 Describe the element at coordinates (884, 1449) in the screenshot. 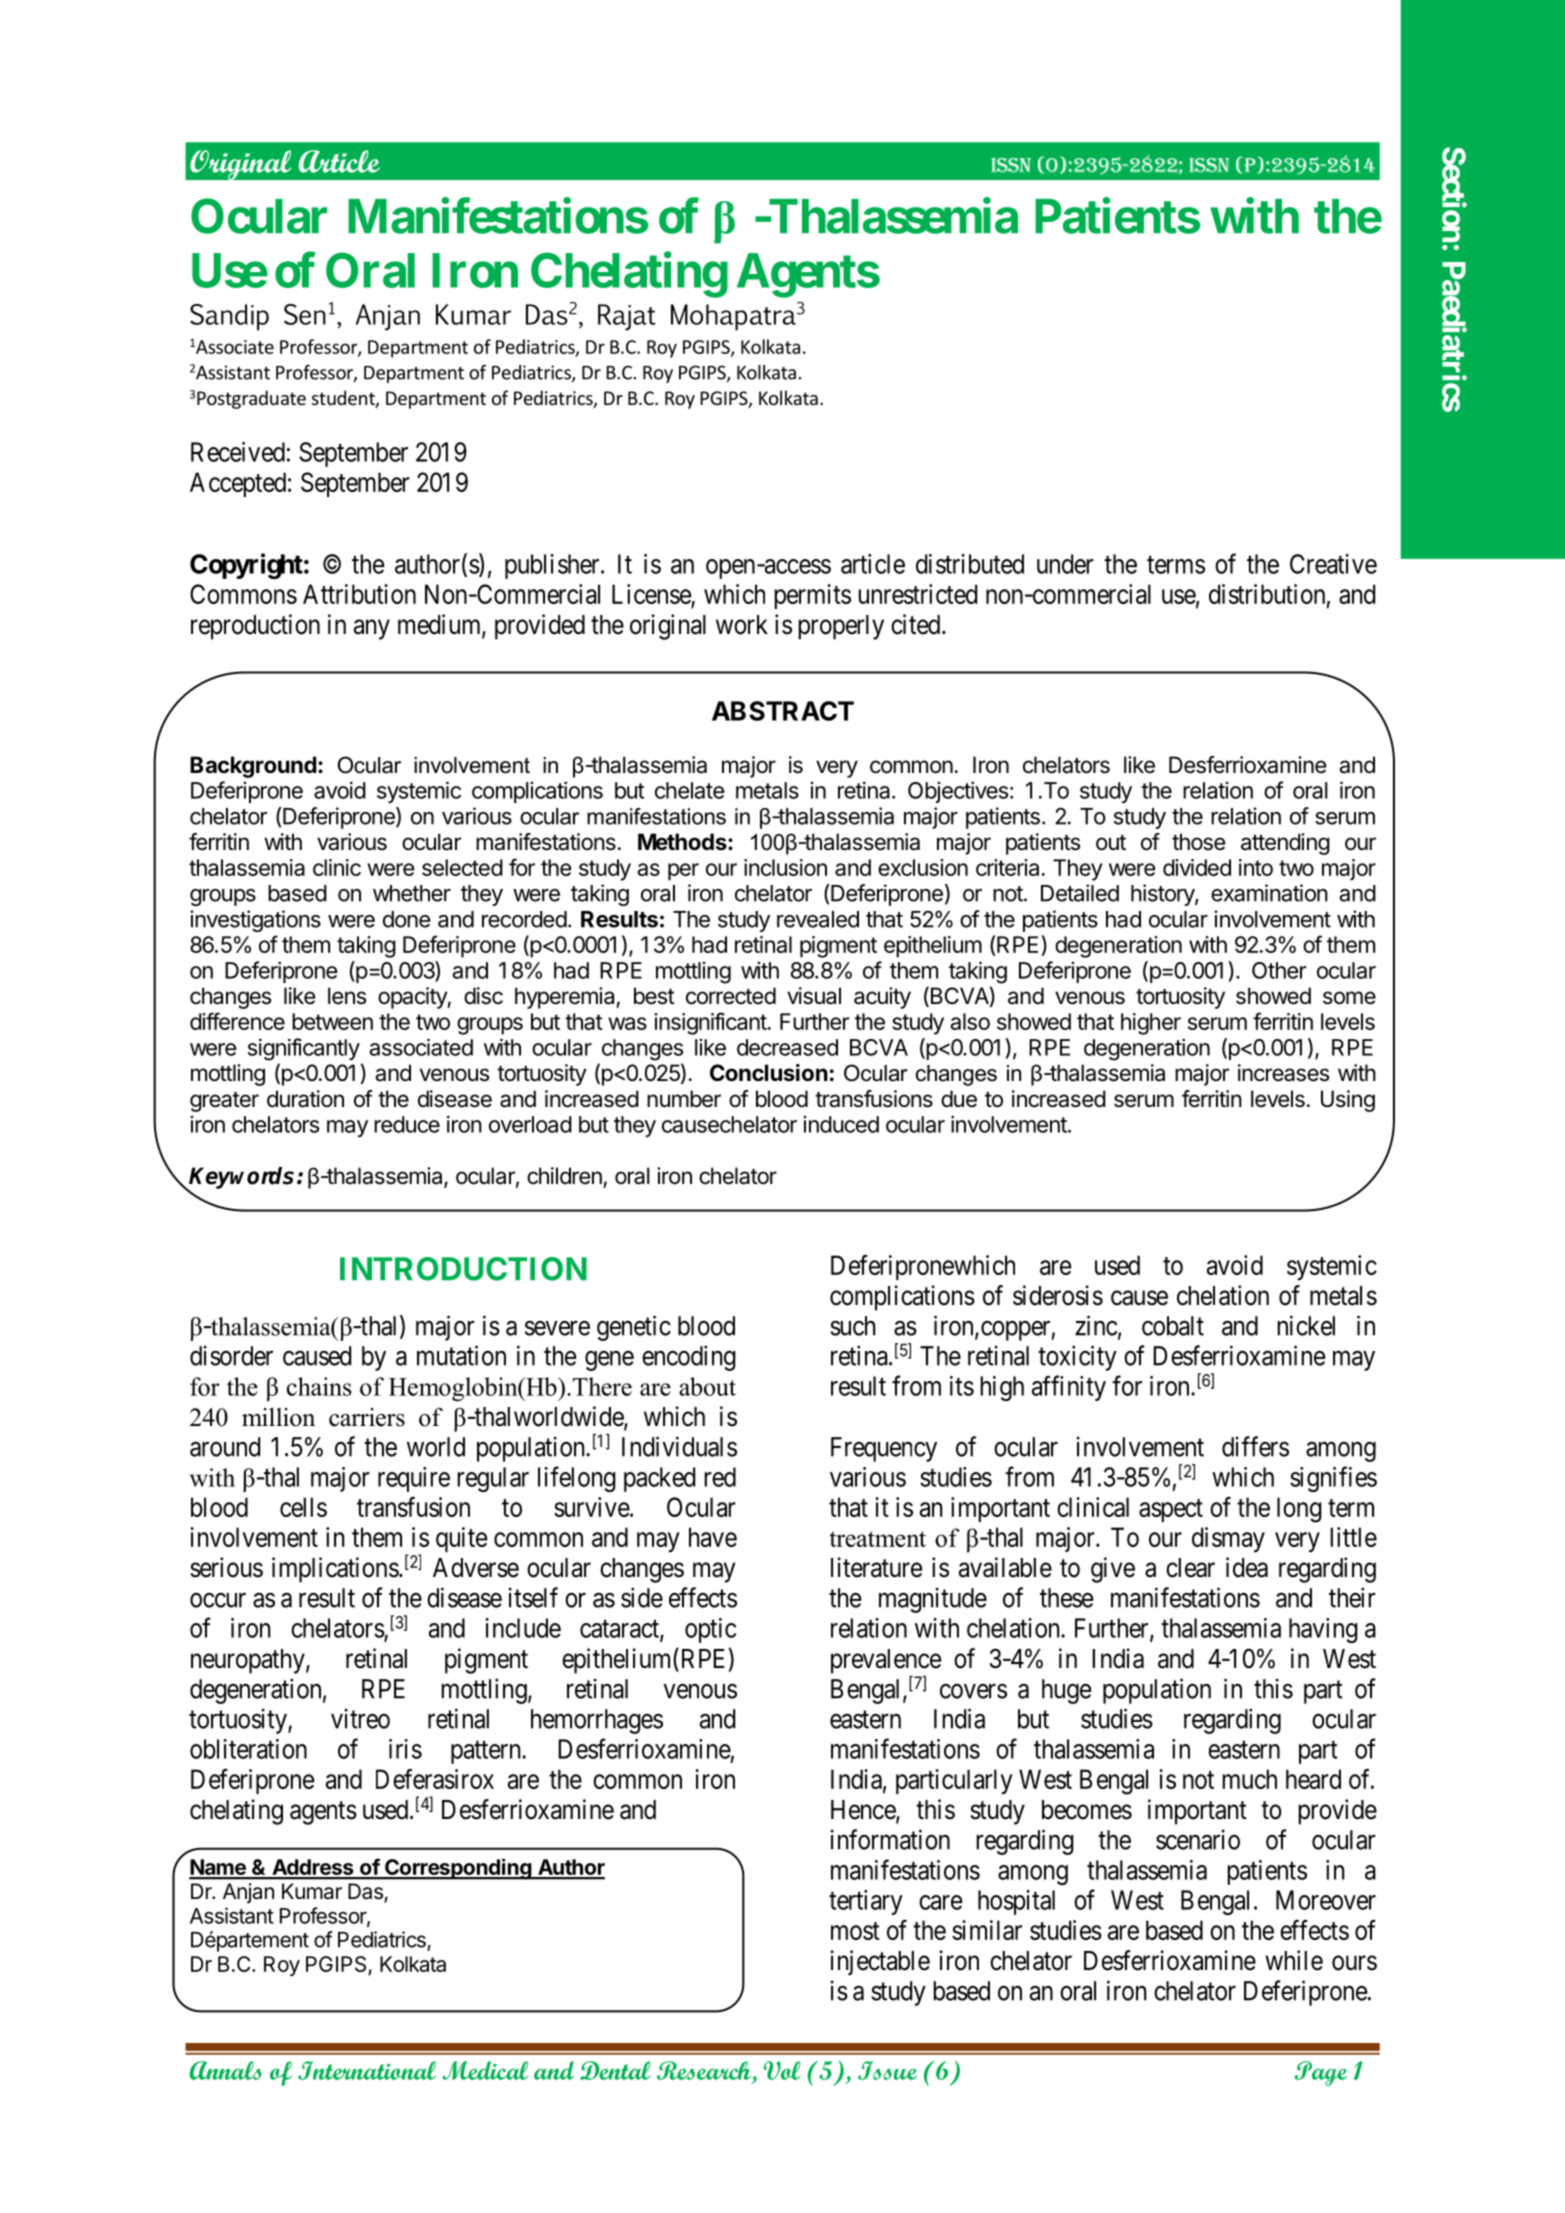

I see `Frequency` at that location.
